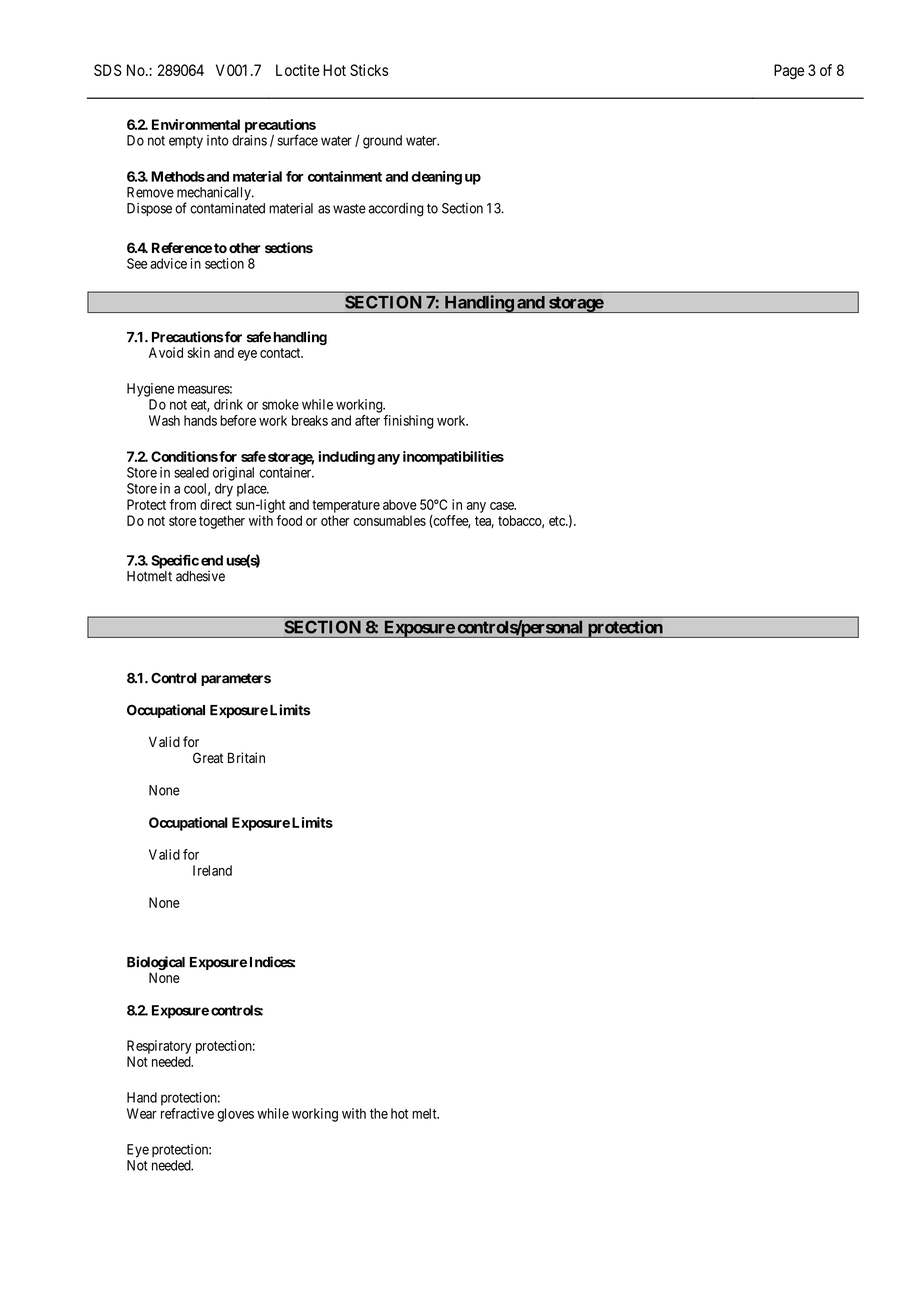  What do you see at coordinates (196, 124) in the screenshot?
I see `Environmental` at bounding box center [196, 124].
